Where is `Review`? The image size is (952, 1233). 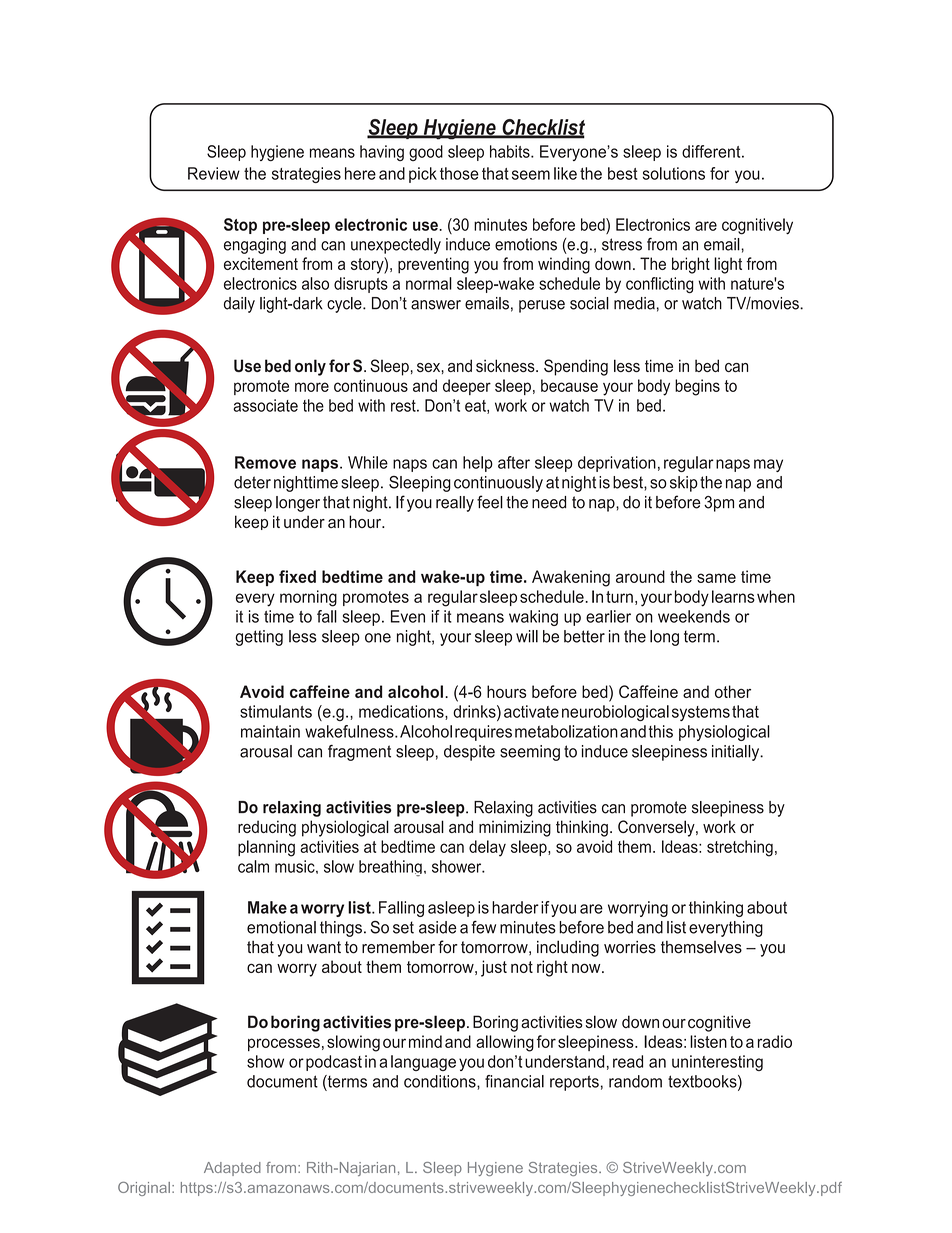
Review is located at coordinates (214, 173).
